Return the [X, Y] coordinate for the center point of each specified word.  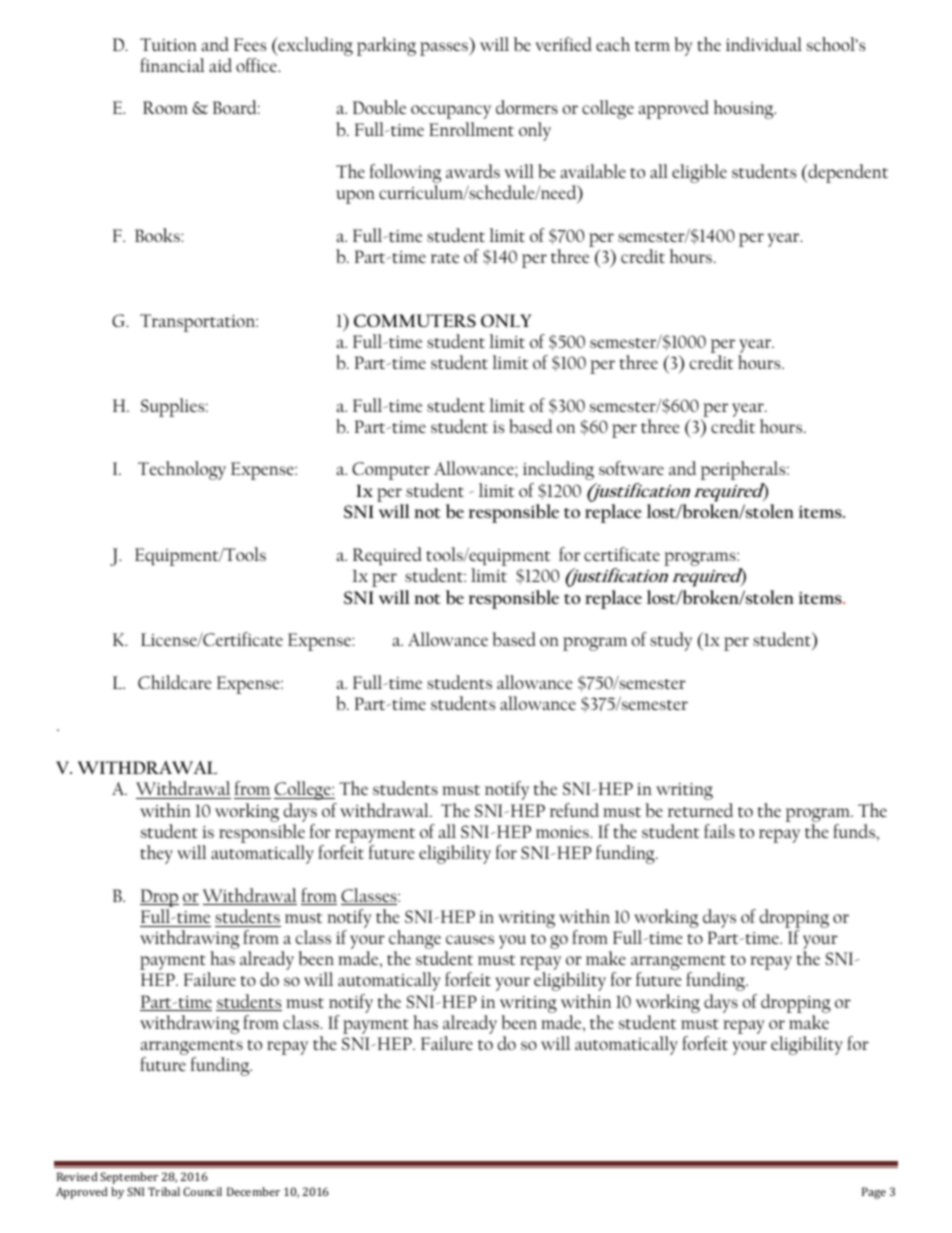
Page [874, 1193]
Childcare [175, 682]
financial [172, 65]
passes [445, 49]
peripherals [744, 470]
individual [764, 44]
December [253, 1191]
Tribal [164, 1191]
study [671, 641]
